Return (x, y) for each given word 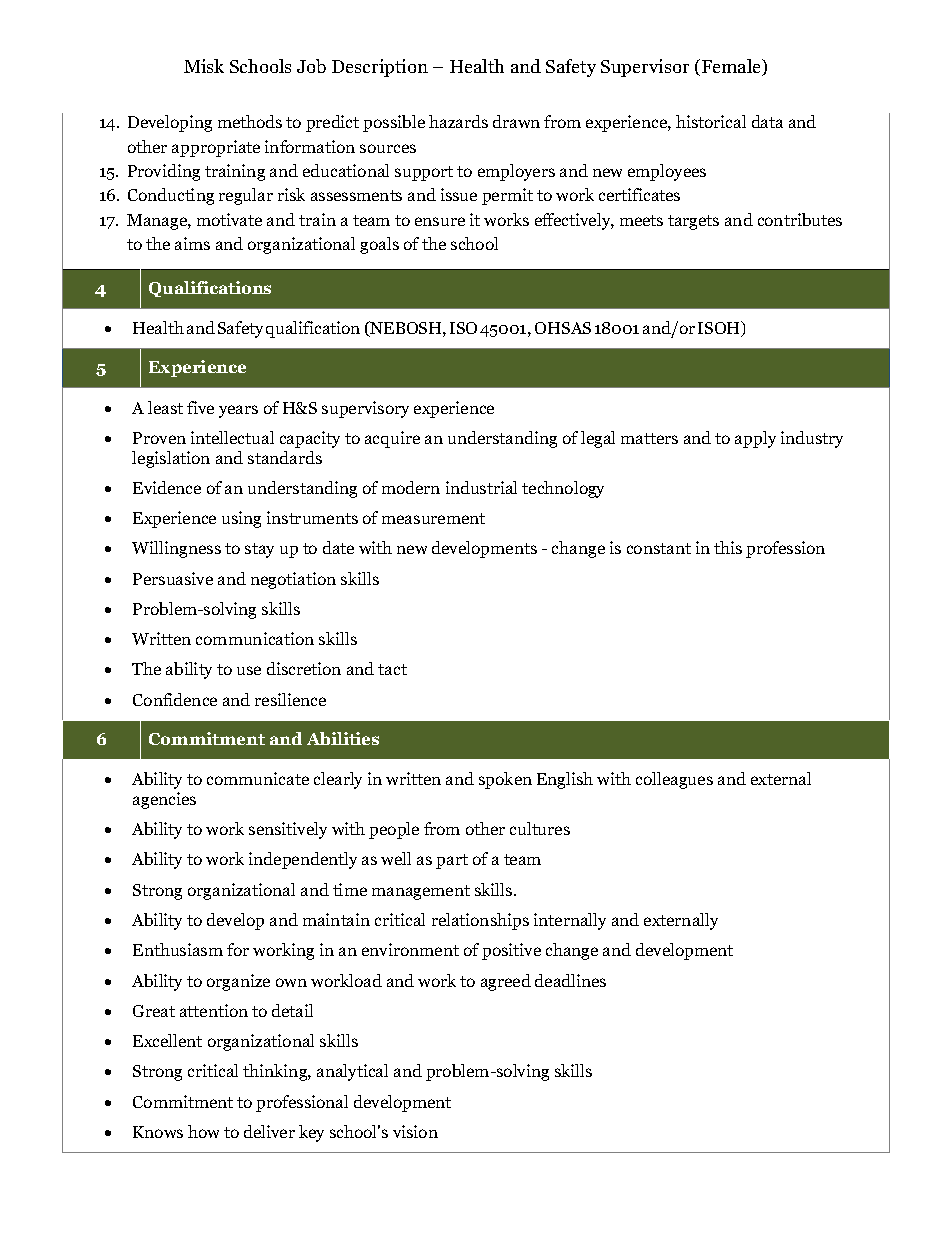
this (728, 547)
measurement (433, 518)
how (203, 1131)
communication (255, 638)
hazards (458, 121)
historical (711, 121)
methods (250, 121)
